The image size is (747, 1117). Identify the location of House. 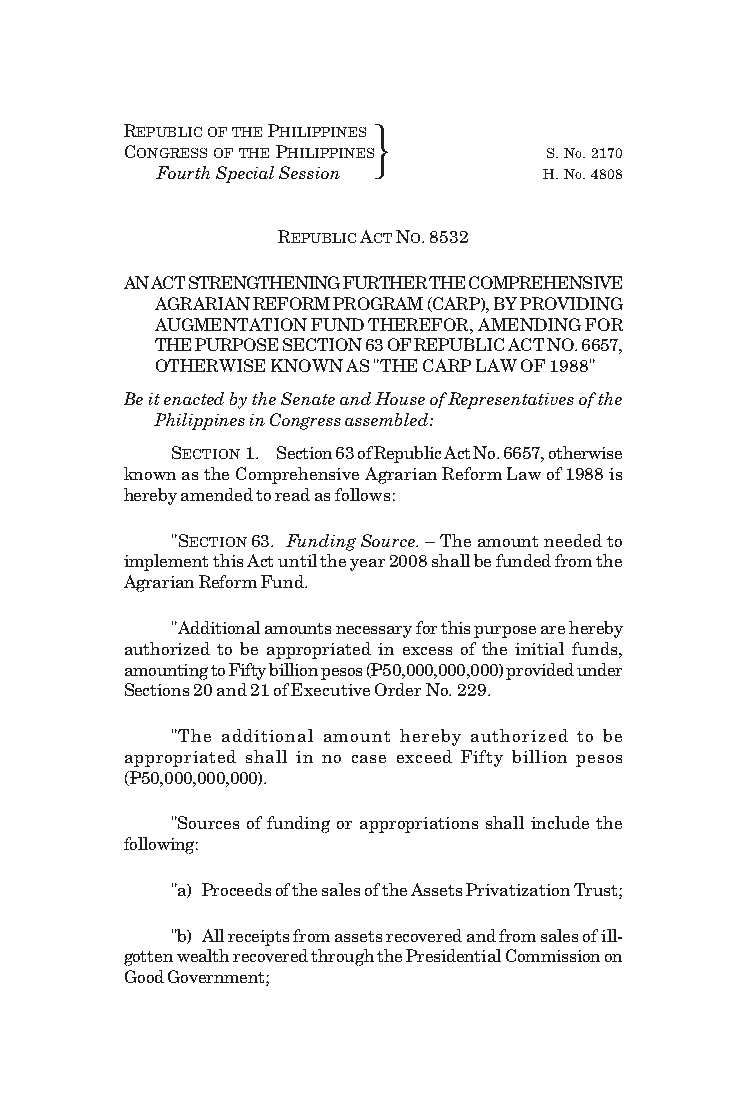
(400, 398).
